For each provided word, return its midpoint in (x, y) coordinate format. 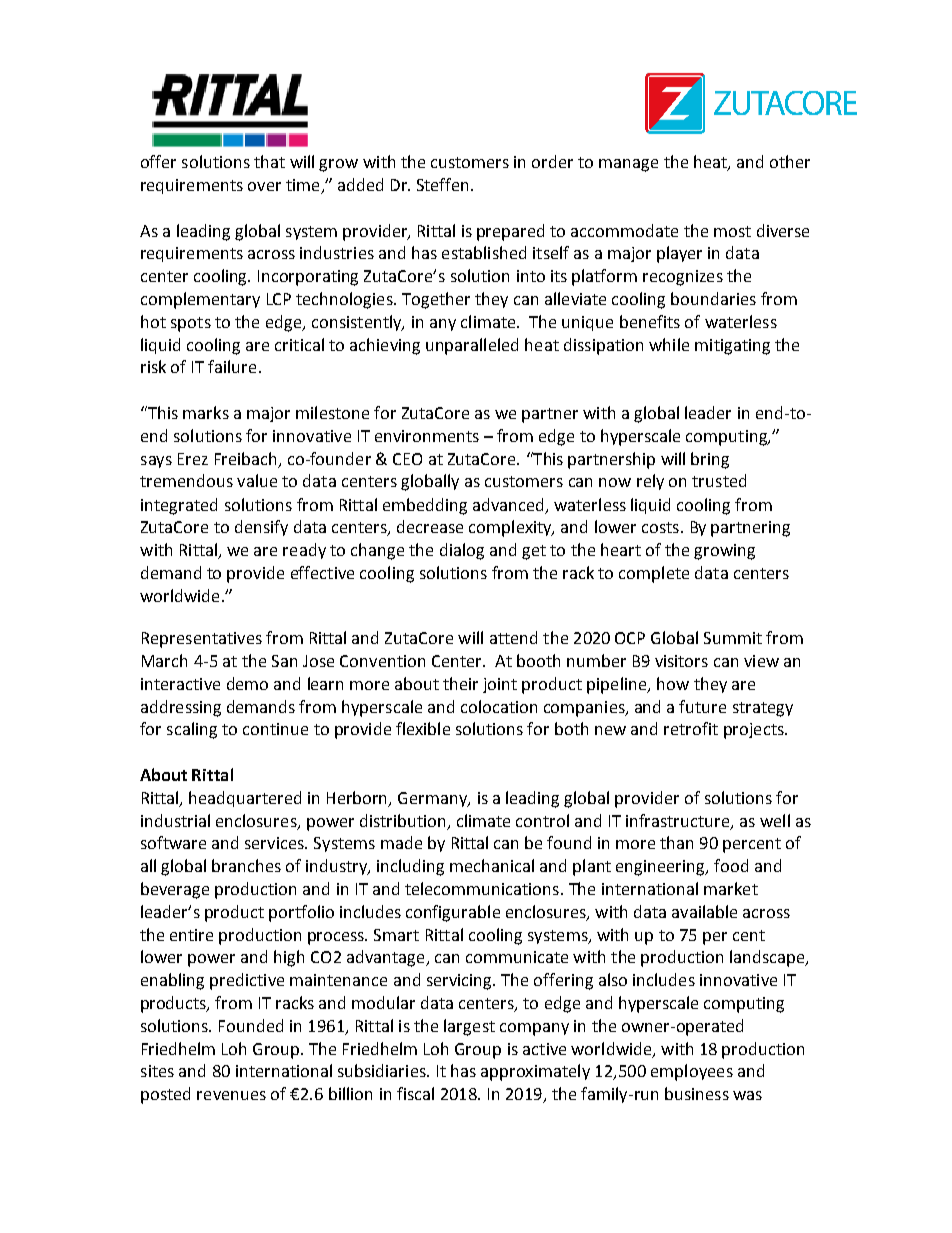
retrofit (691, 728)
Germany (434, 799)
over (264, 186)
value (257, 480)
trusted (719, 480)
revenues (231, 1095)
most (732, 231)
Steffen (444, 184)
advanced (508, 504)
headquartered (245, 799)
